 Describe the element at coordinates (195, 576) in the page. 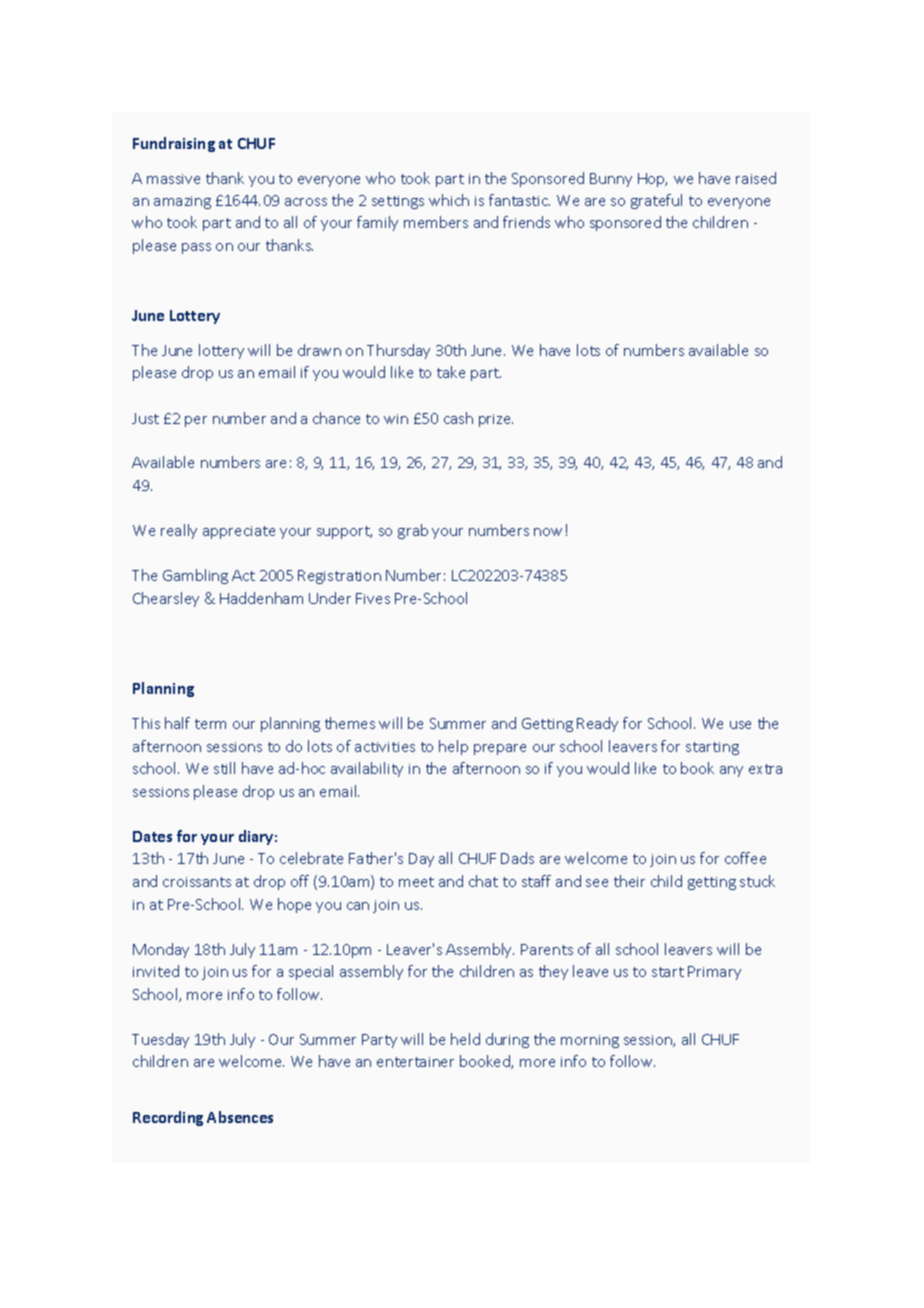

I see `Gambling` at that location.
